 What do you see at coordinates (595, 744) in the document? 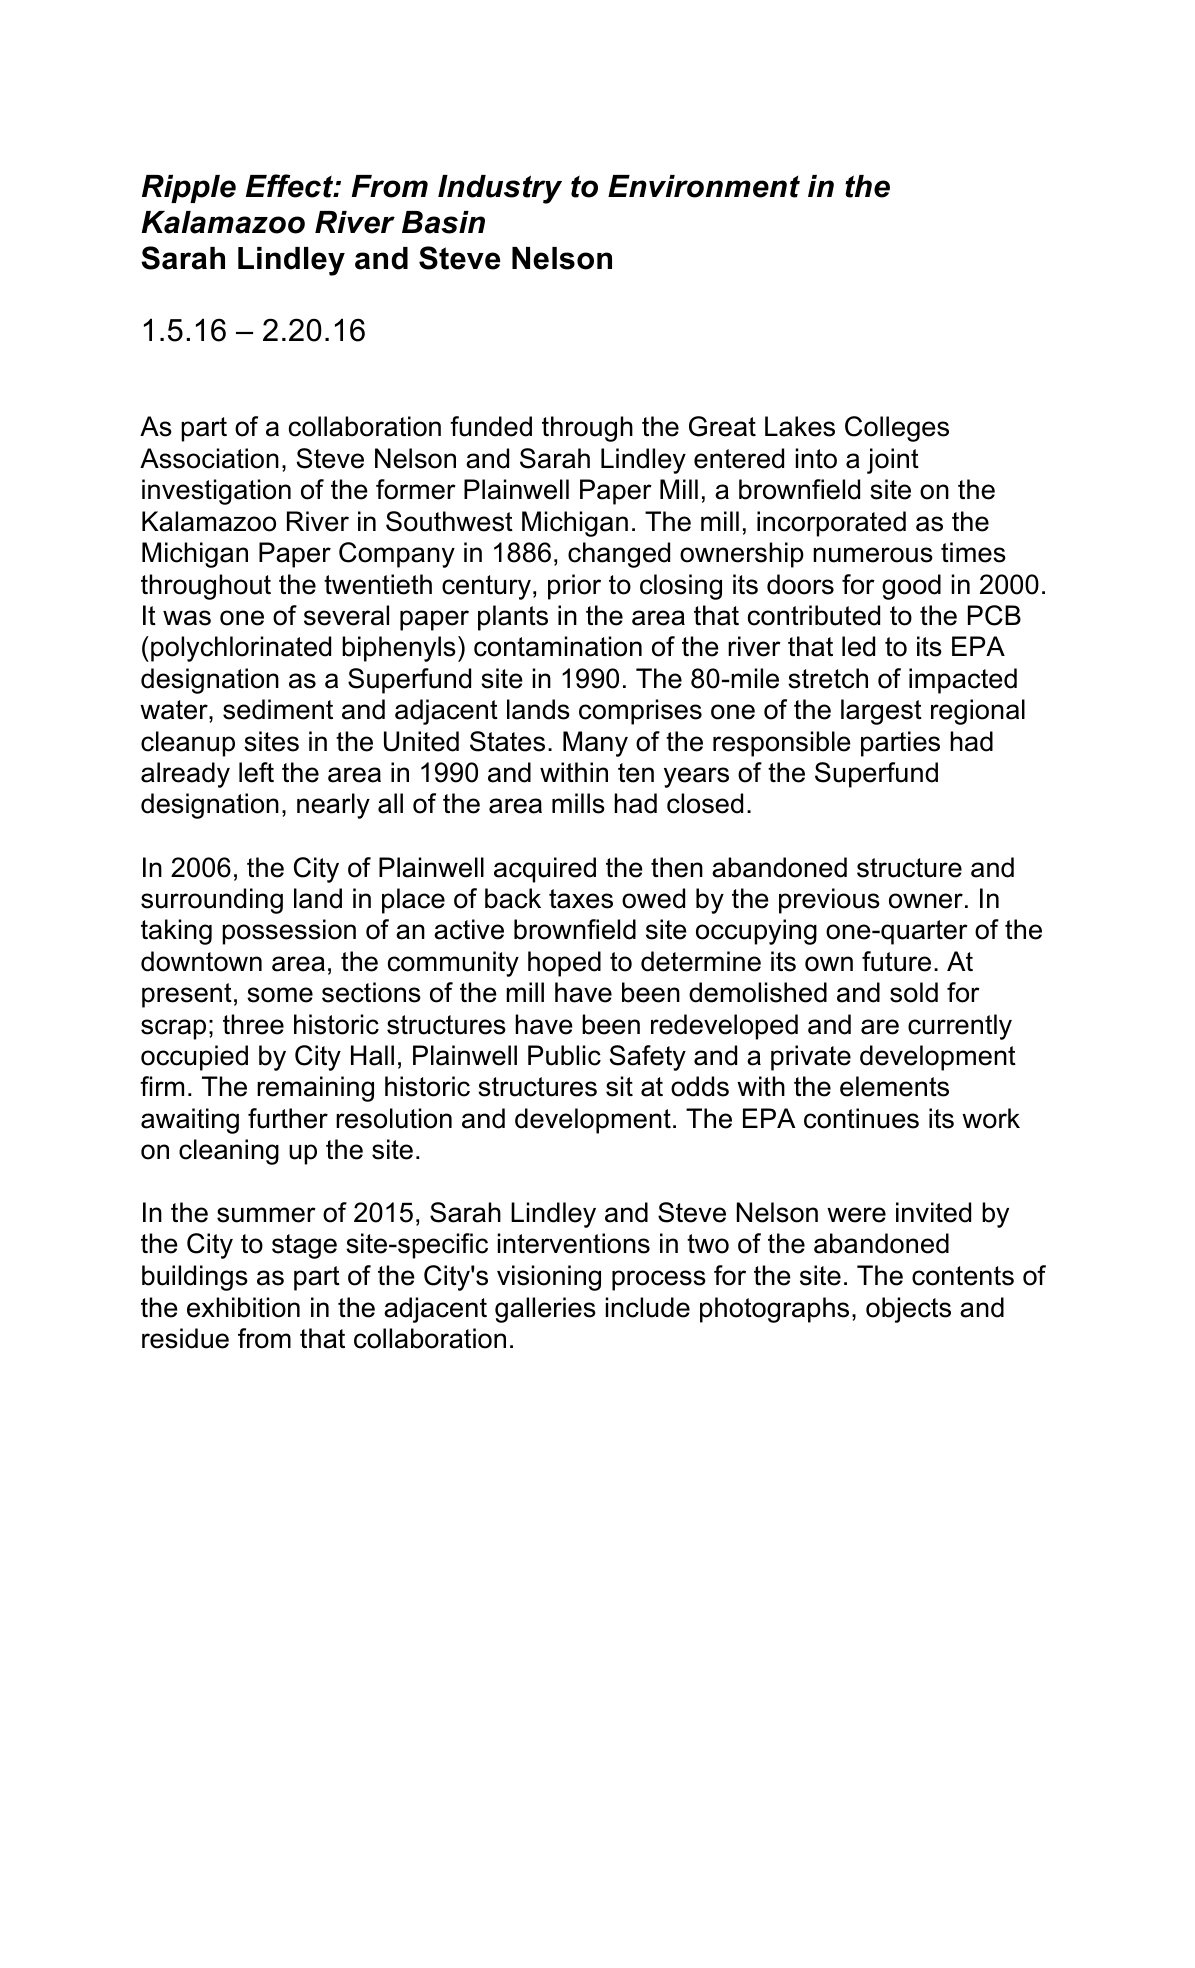
I see `Many` at bounding box center [595, 744].
